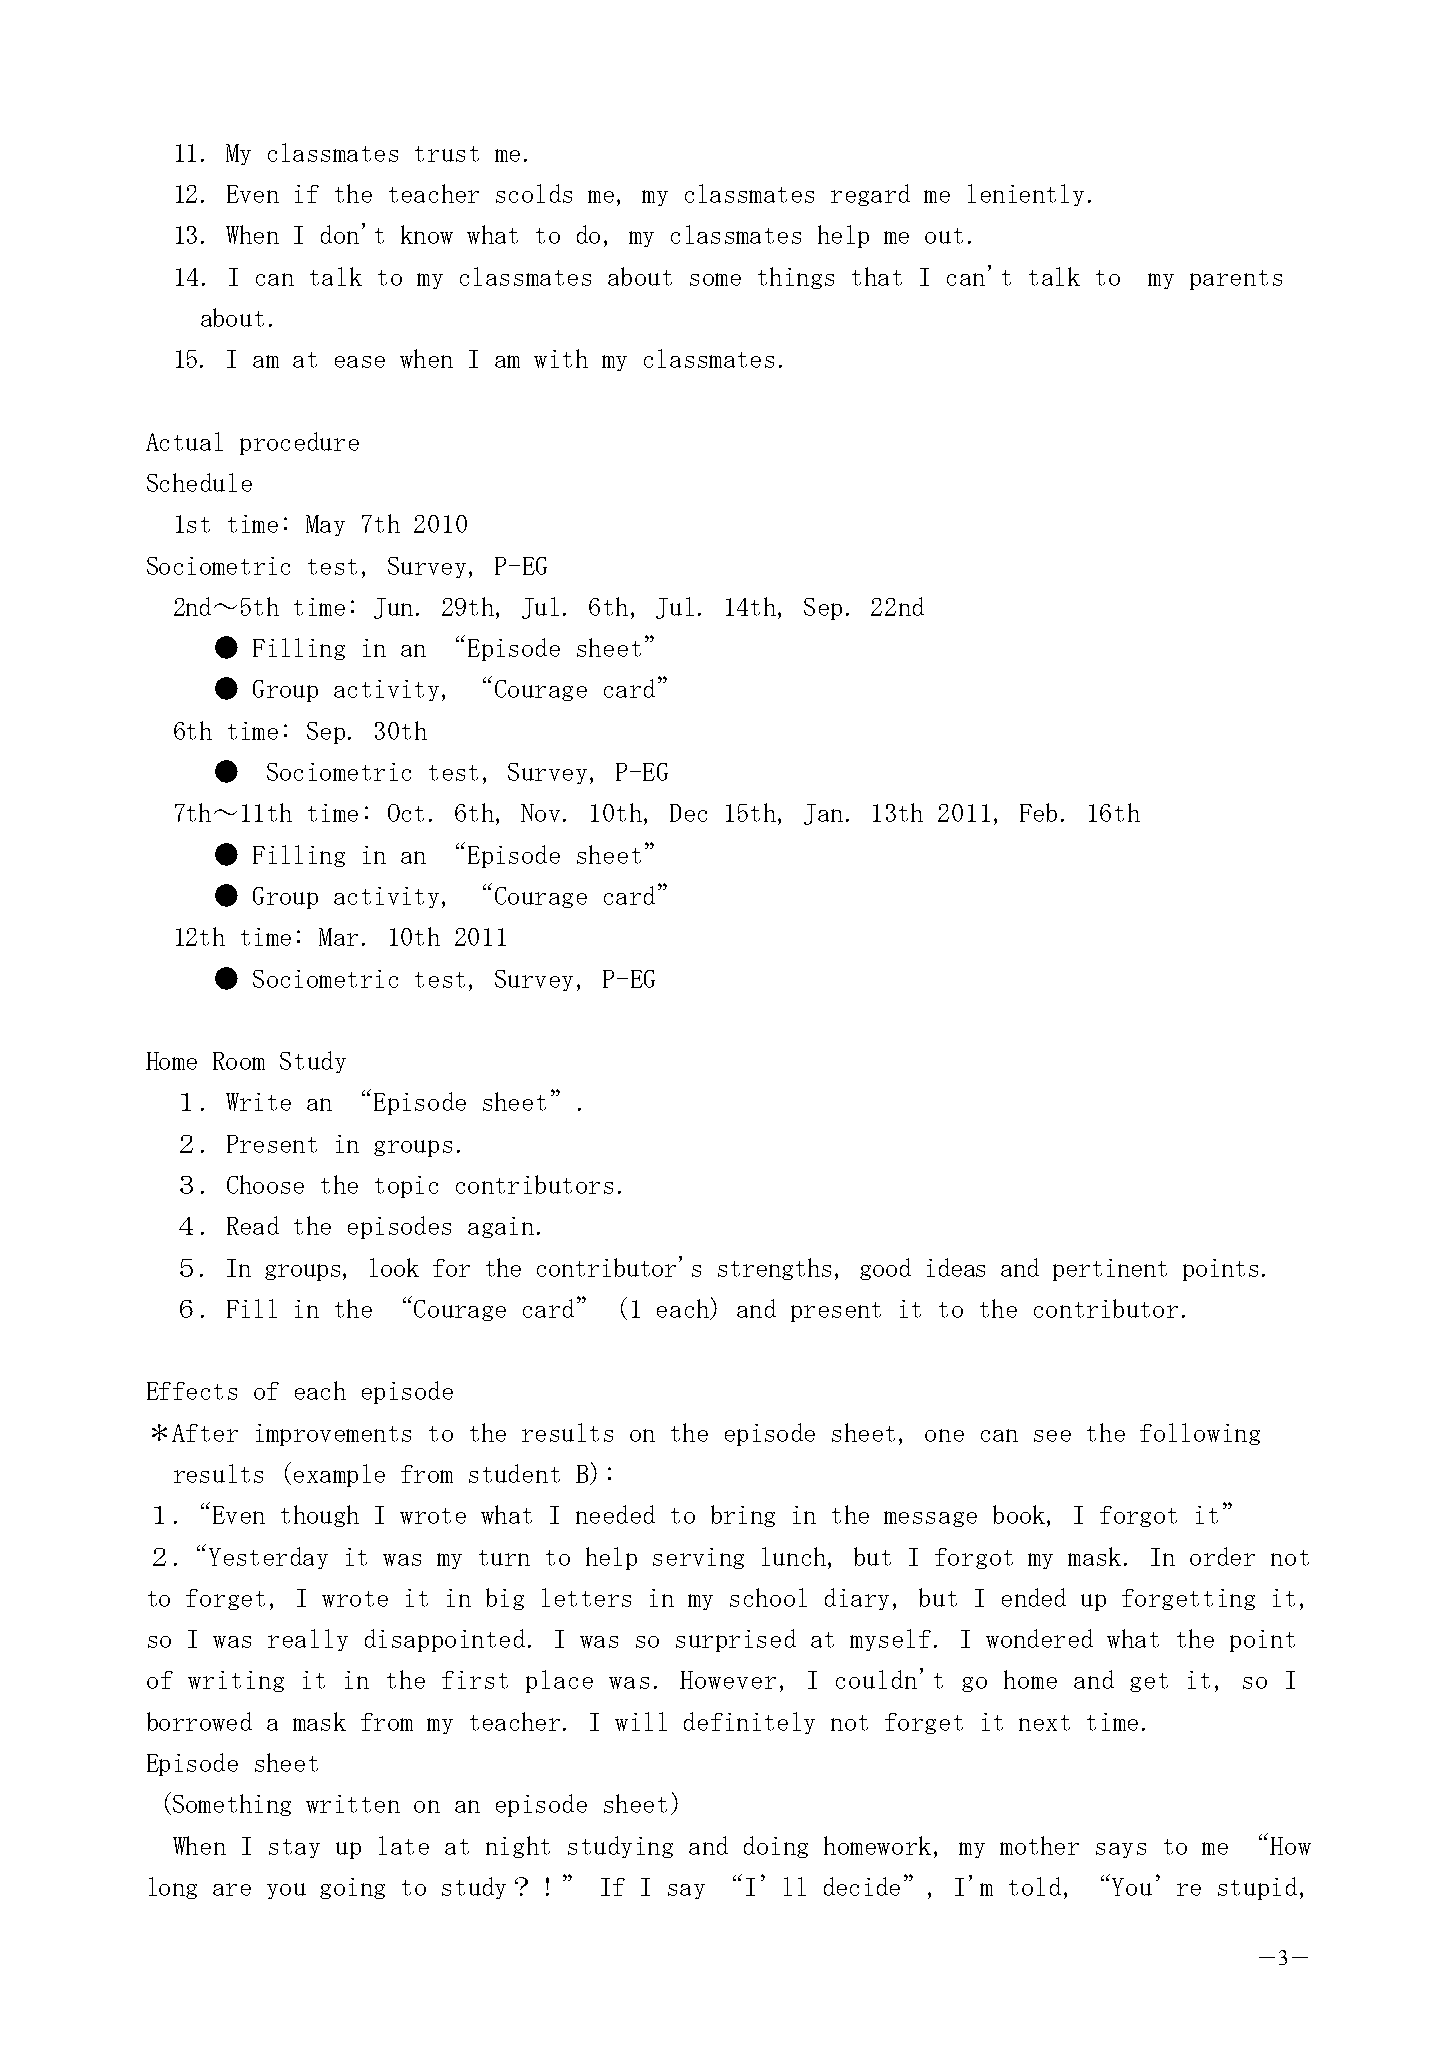 This screenshot has height=2061, width=1456. Describe the element at coordinates (561, 358) in the screenshot. I see `with` at that location.
